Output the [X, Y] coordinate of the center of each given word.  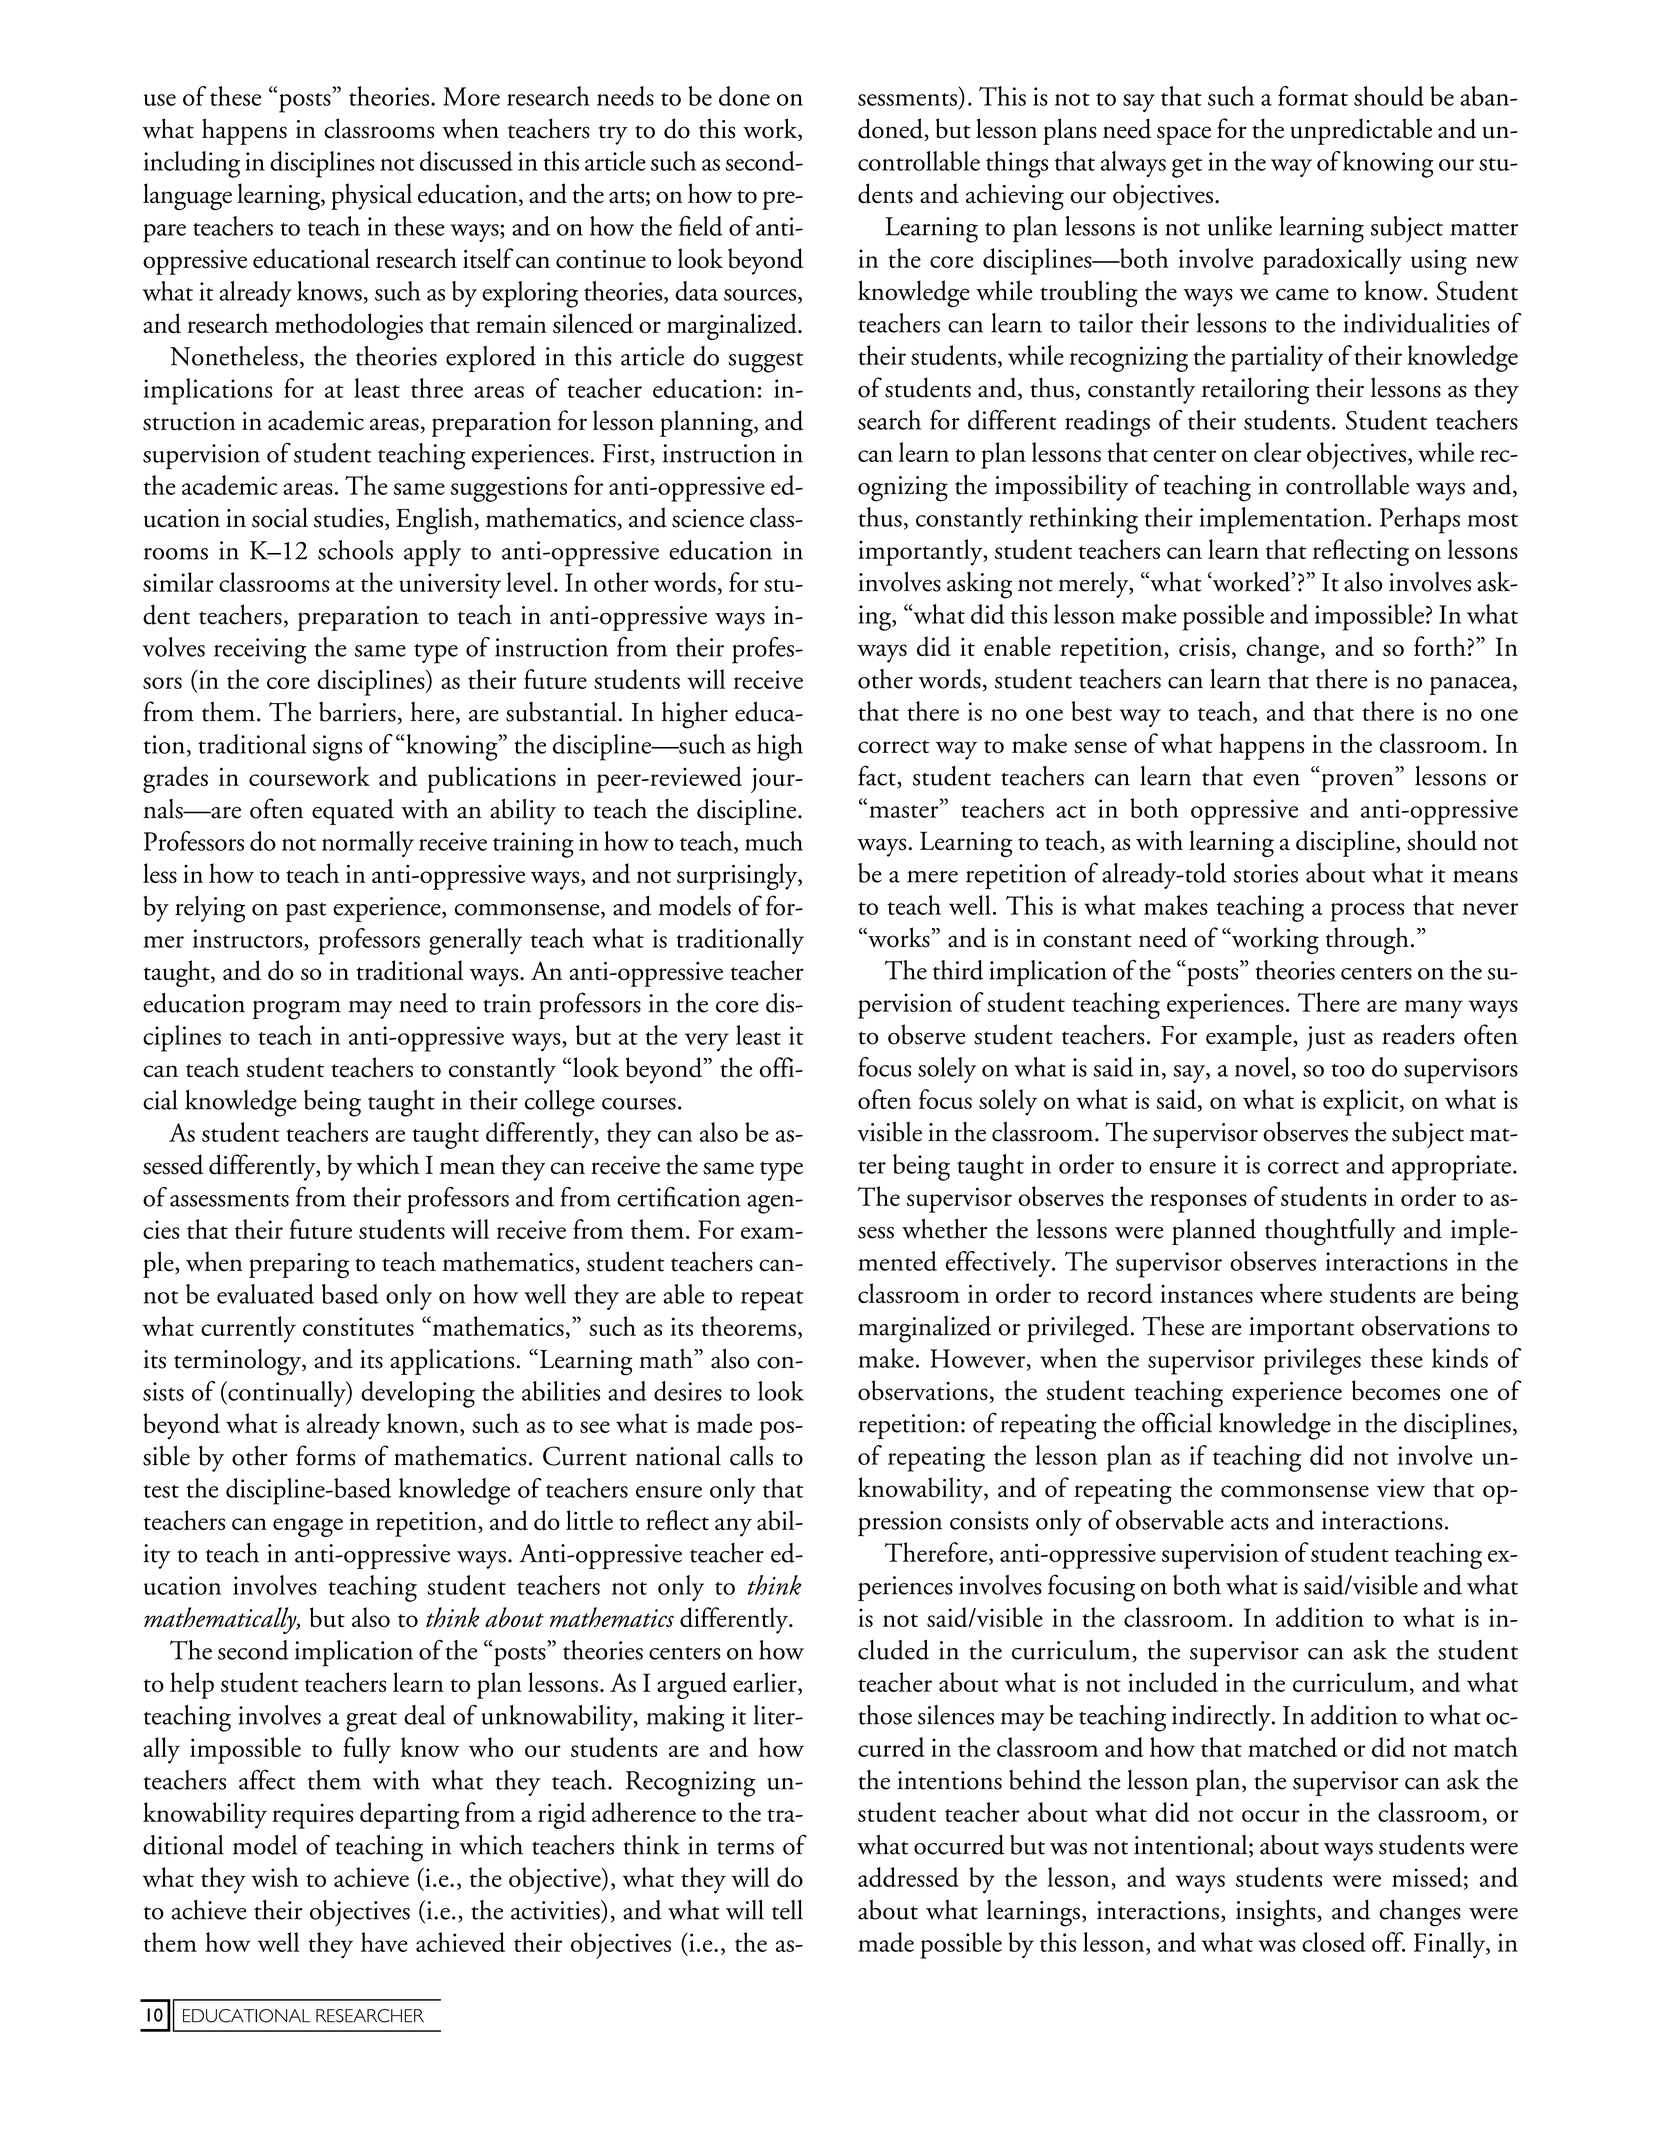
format [1313, 96]
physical [371, 196]
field [701, 226]
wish [275, 1877]
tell [787, 1910]
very [707, 1042]
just [1326, 1038]
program [297, 1010]
